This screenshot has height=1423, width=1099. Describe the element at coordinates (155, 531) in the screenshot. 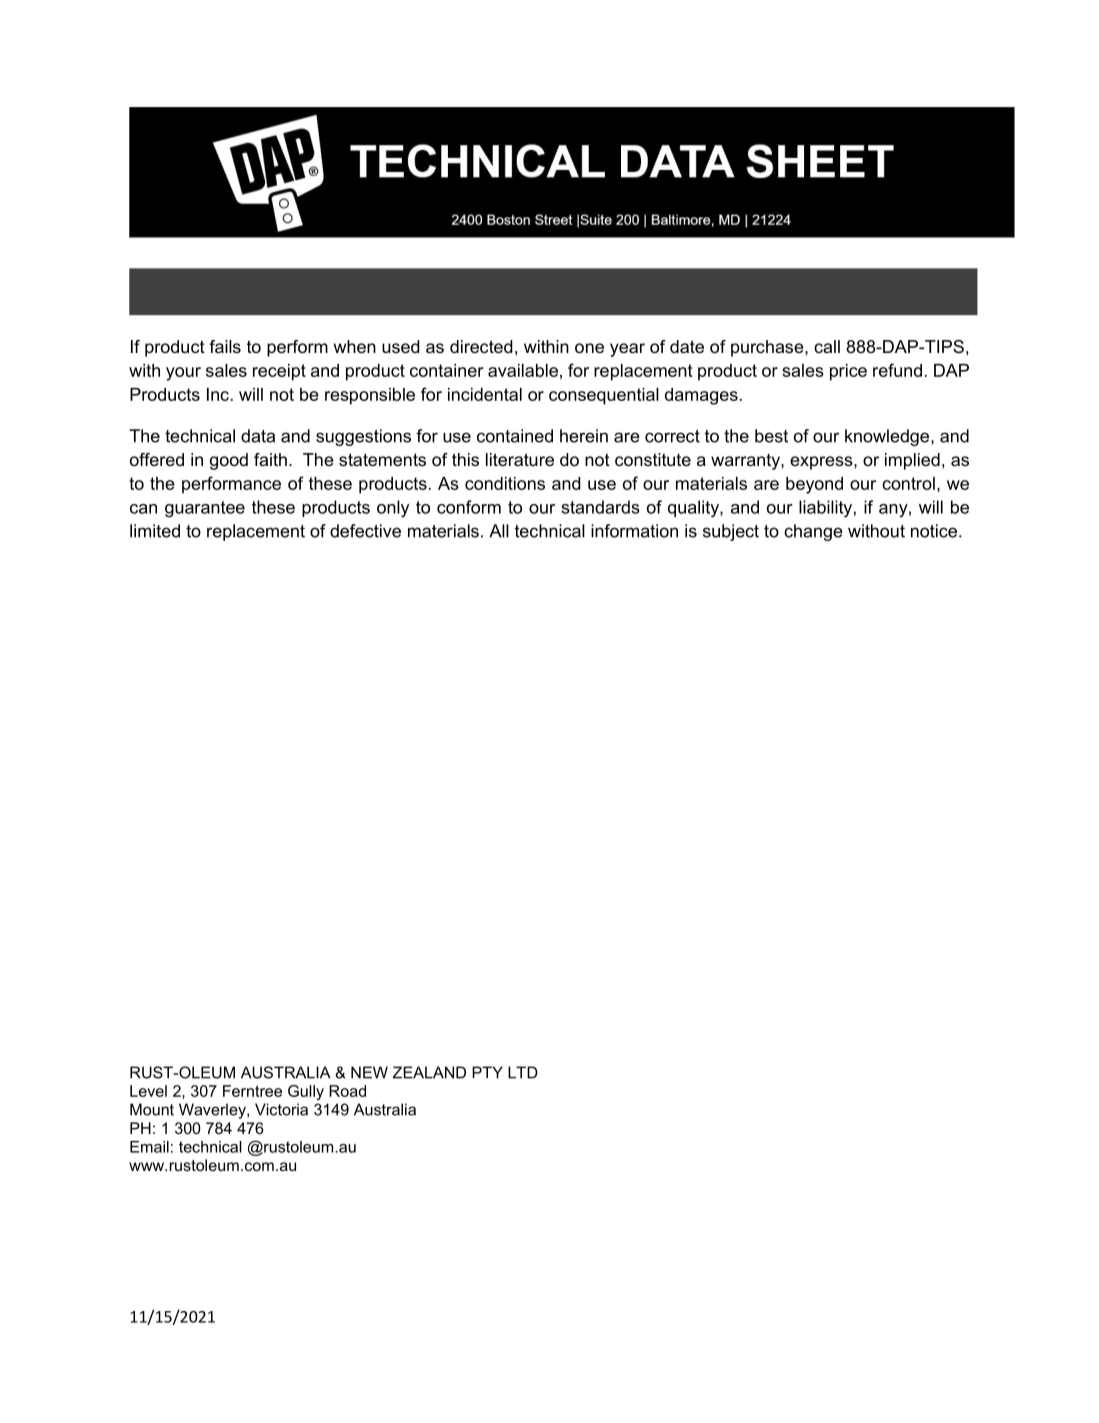

I see `limited` at that location.
